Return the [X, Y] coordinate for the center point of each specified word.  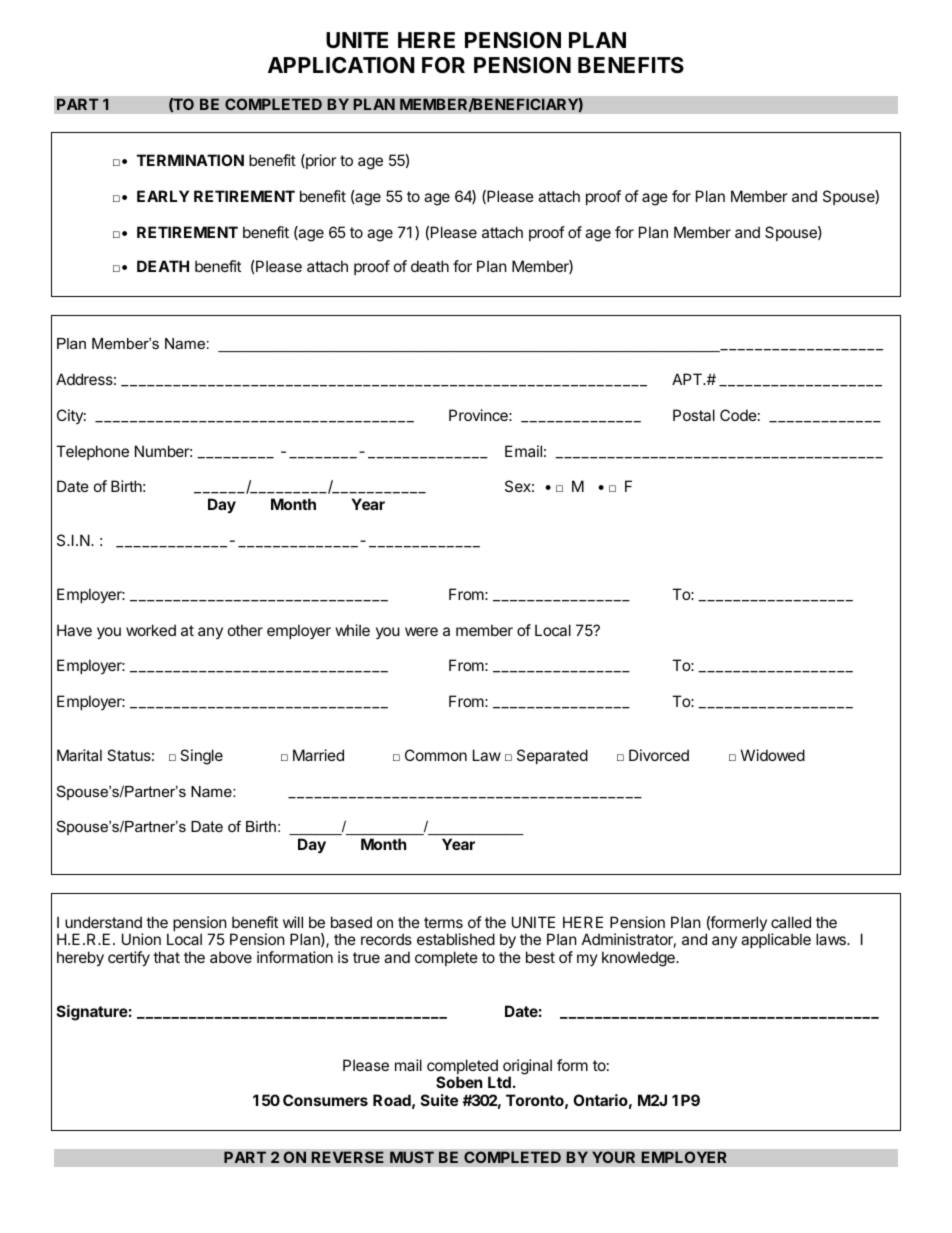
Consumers [325, 1100]
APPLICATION [341, 65]
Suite [439, 1100]
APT [688, 379]
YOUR [613, 1157]
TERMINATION [190, 160]
